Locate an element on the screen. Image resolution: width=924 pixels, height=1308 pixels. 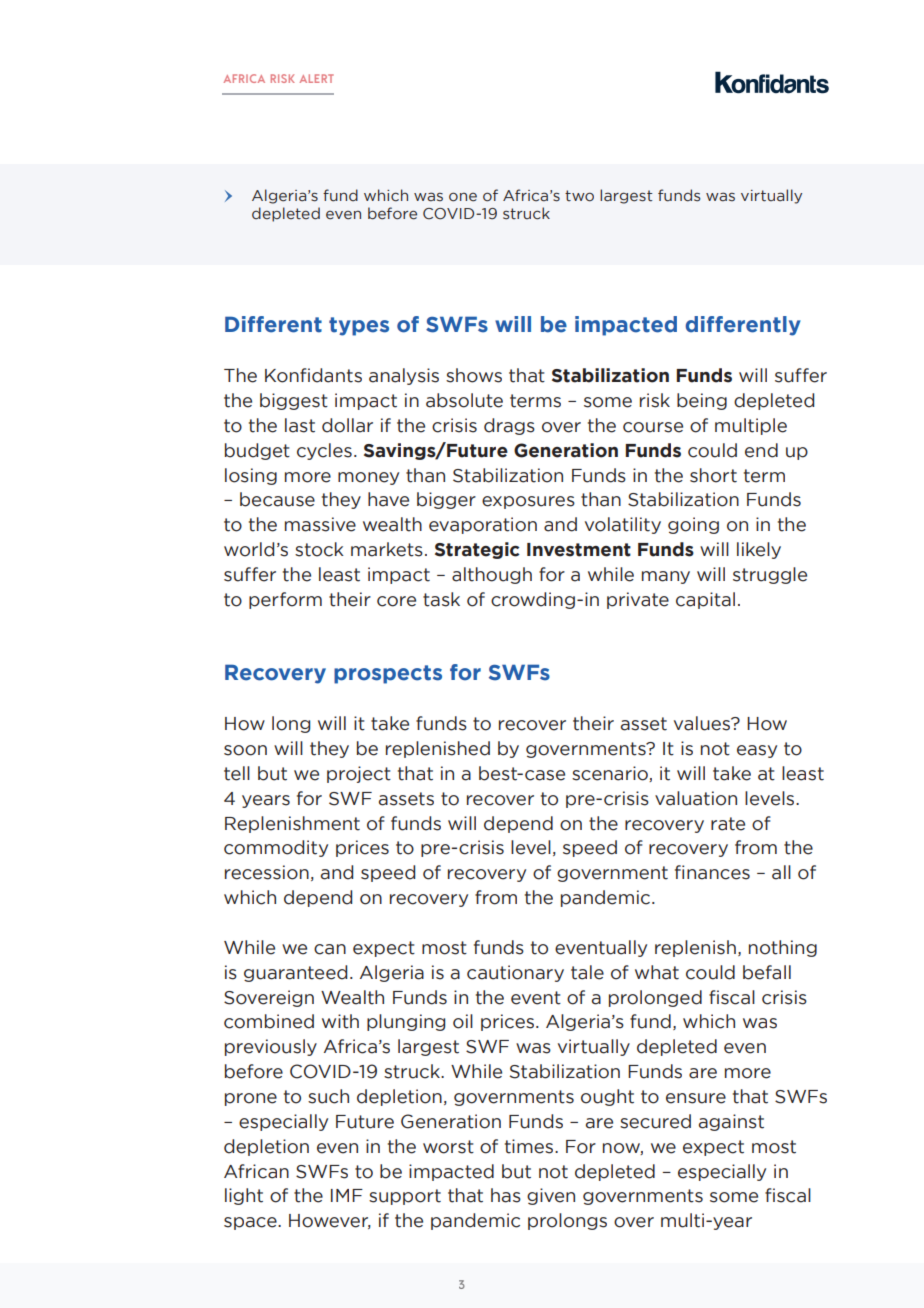
being is located at coordinates (702, 401).
